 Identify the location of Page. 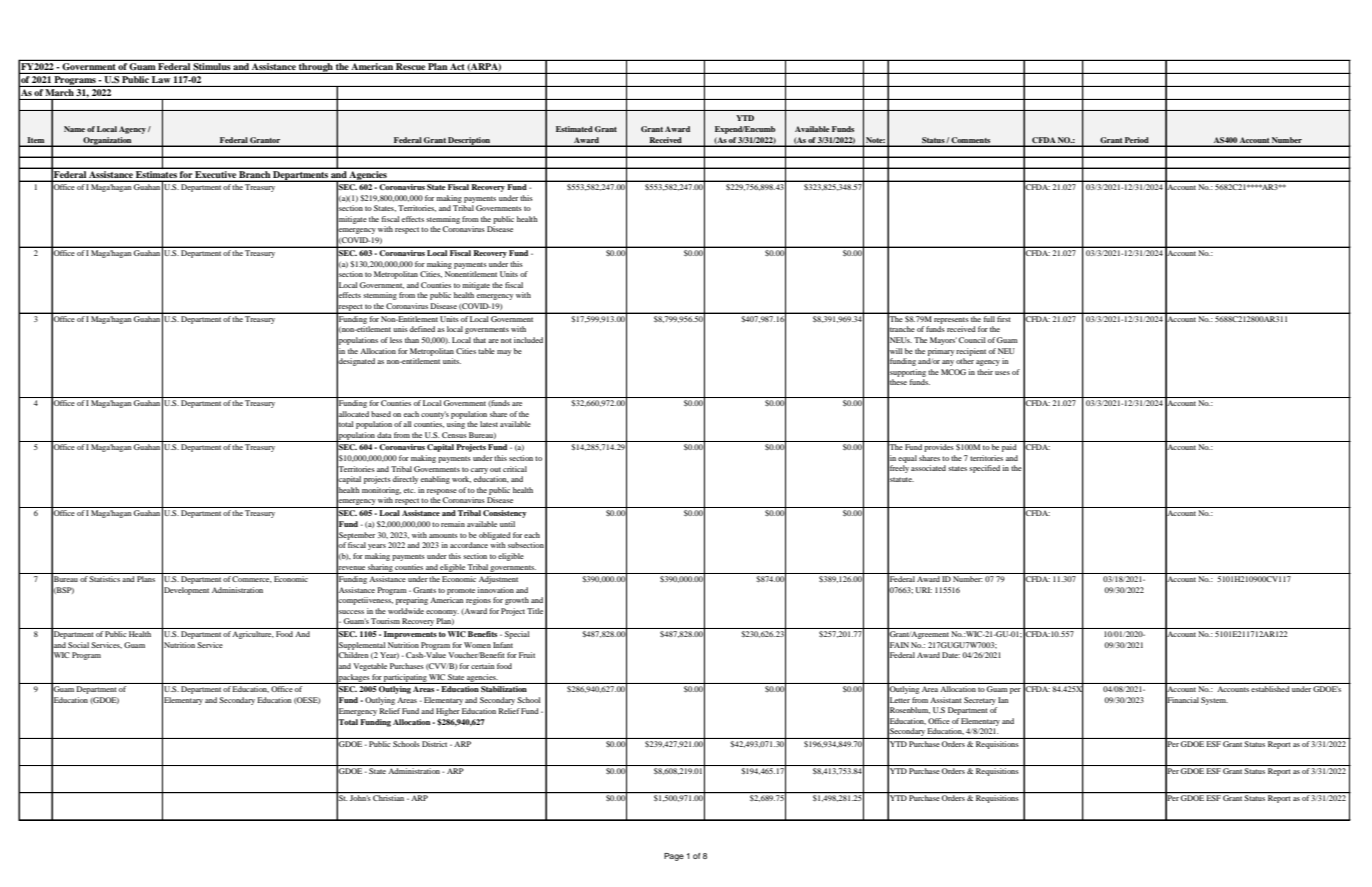
(674, 857).
